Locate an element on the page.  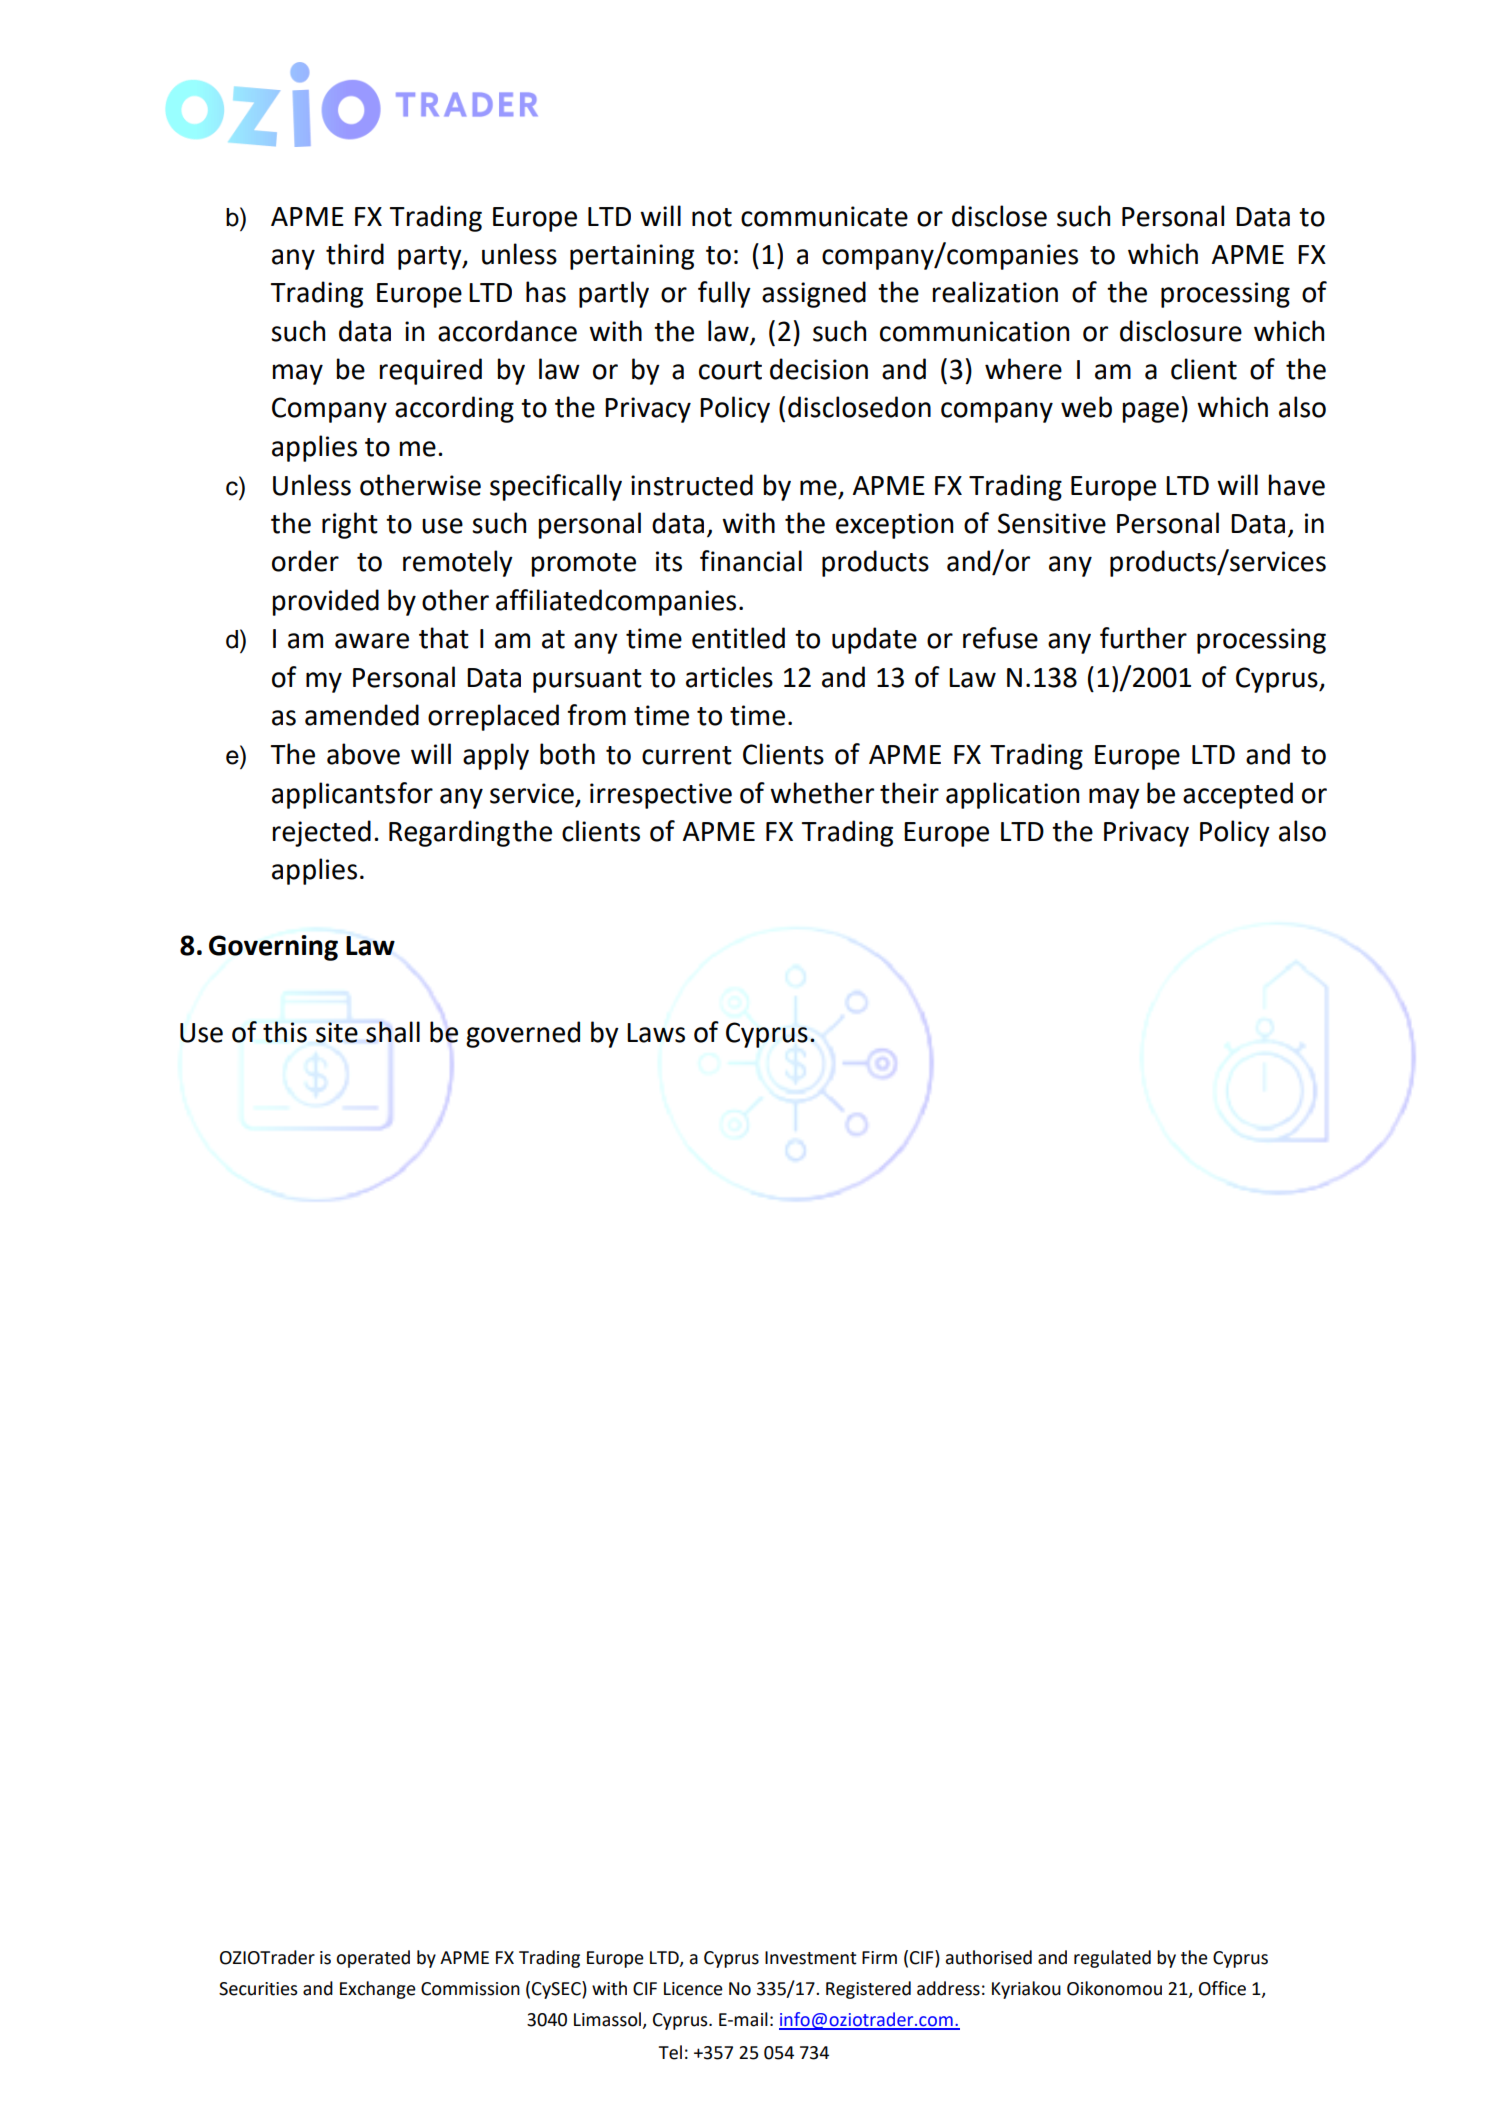
assigned is located at coordinates (814, 294).
